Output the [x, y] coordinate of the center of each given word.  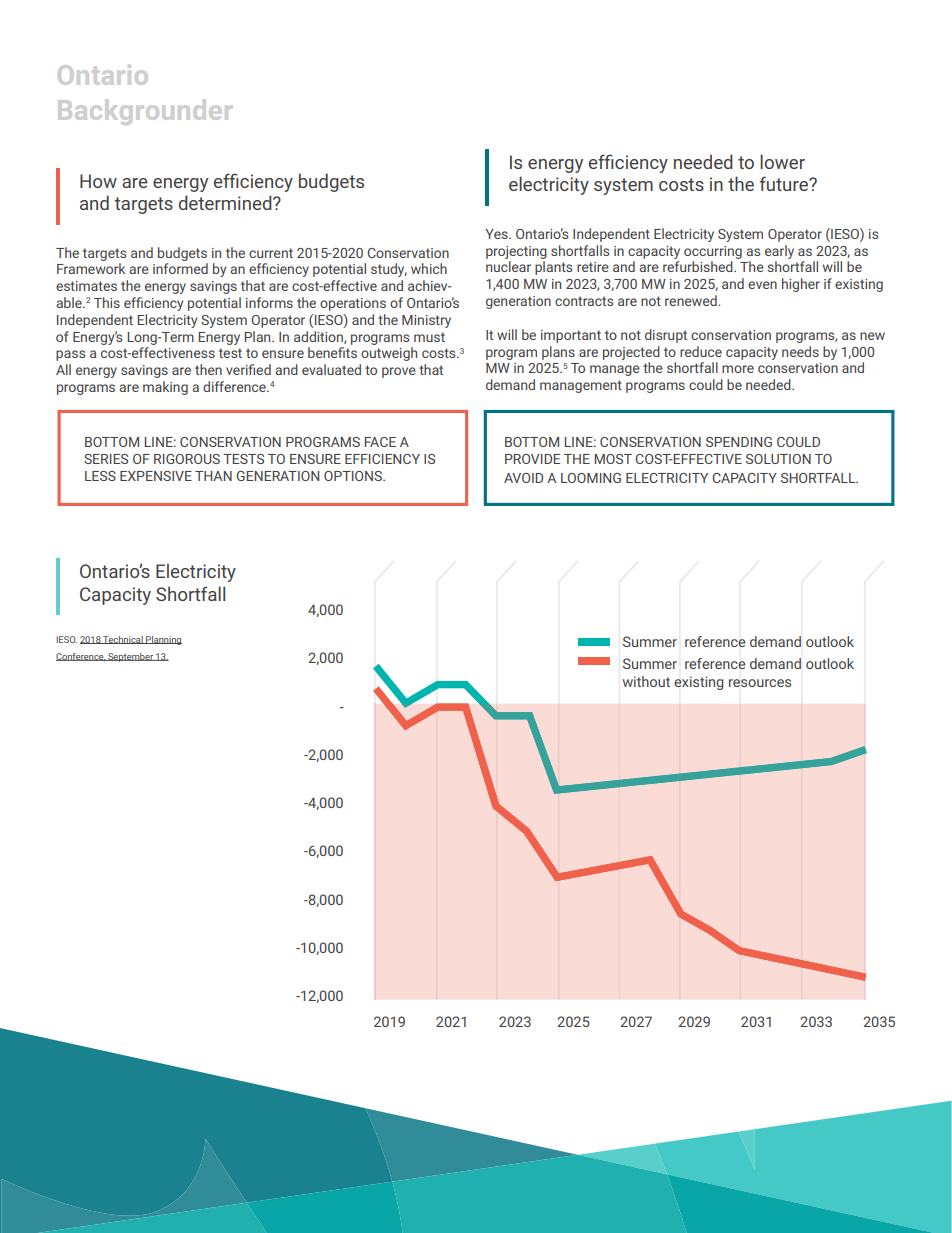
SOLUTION [778, 459]
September [130, 657]
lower [782, 161]
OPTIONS [354, 476]
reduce [701, 351]
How [98, 181]
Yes [497, 234]
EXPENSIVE [156, 476]
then [208, 369]
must [429, 337]
